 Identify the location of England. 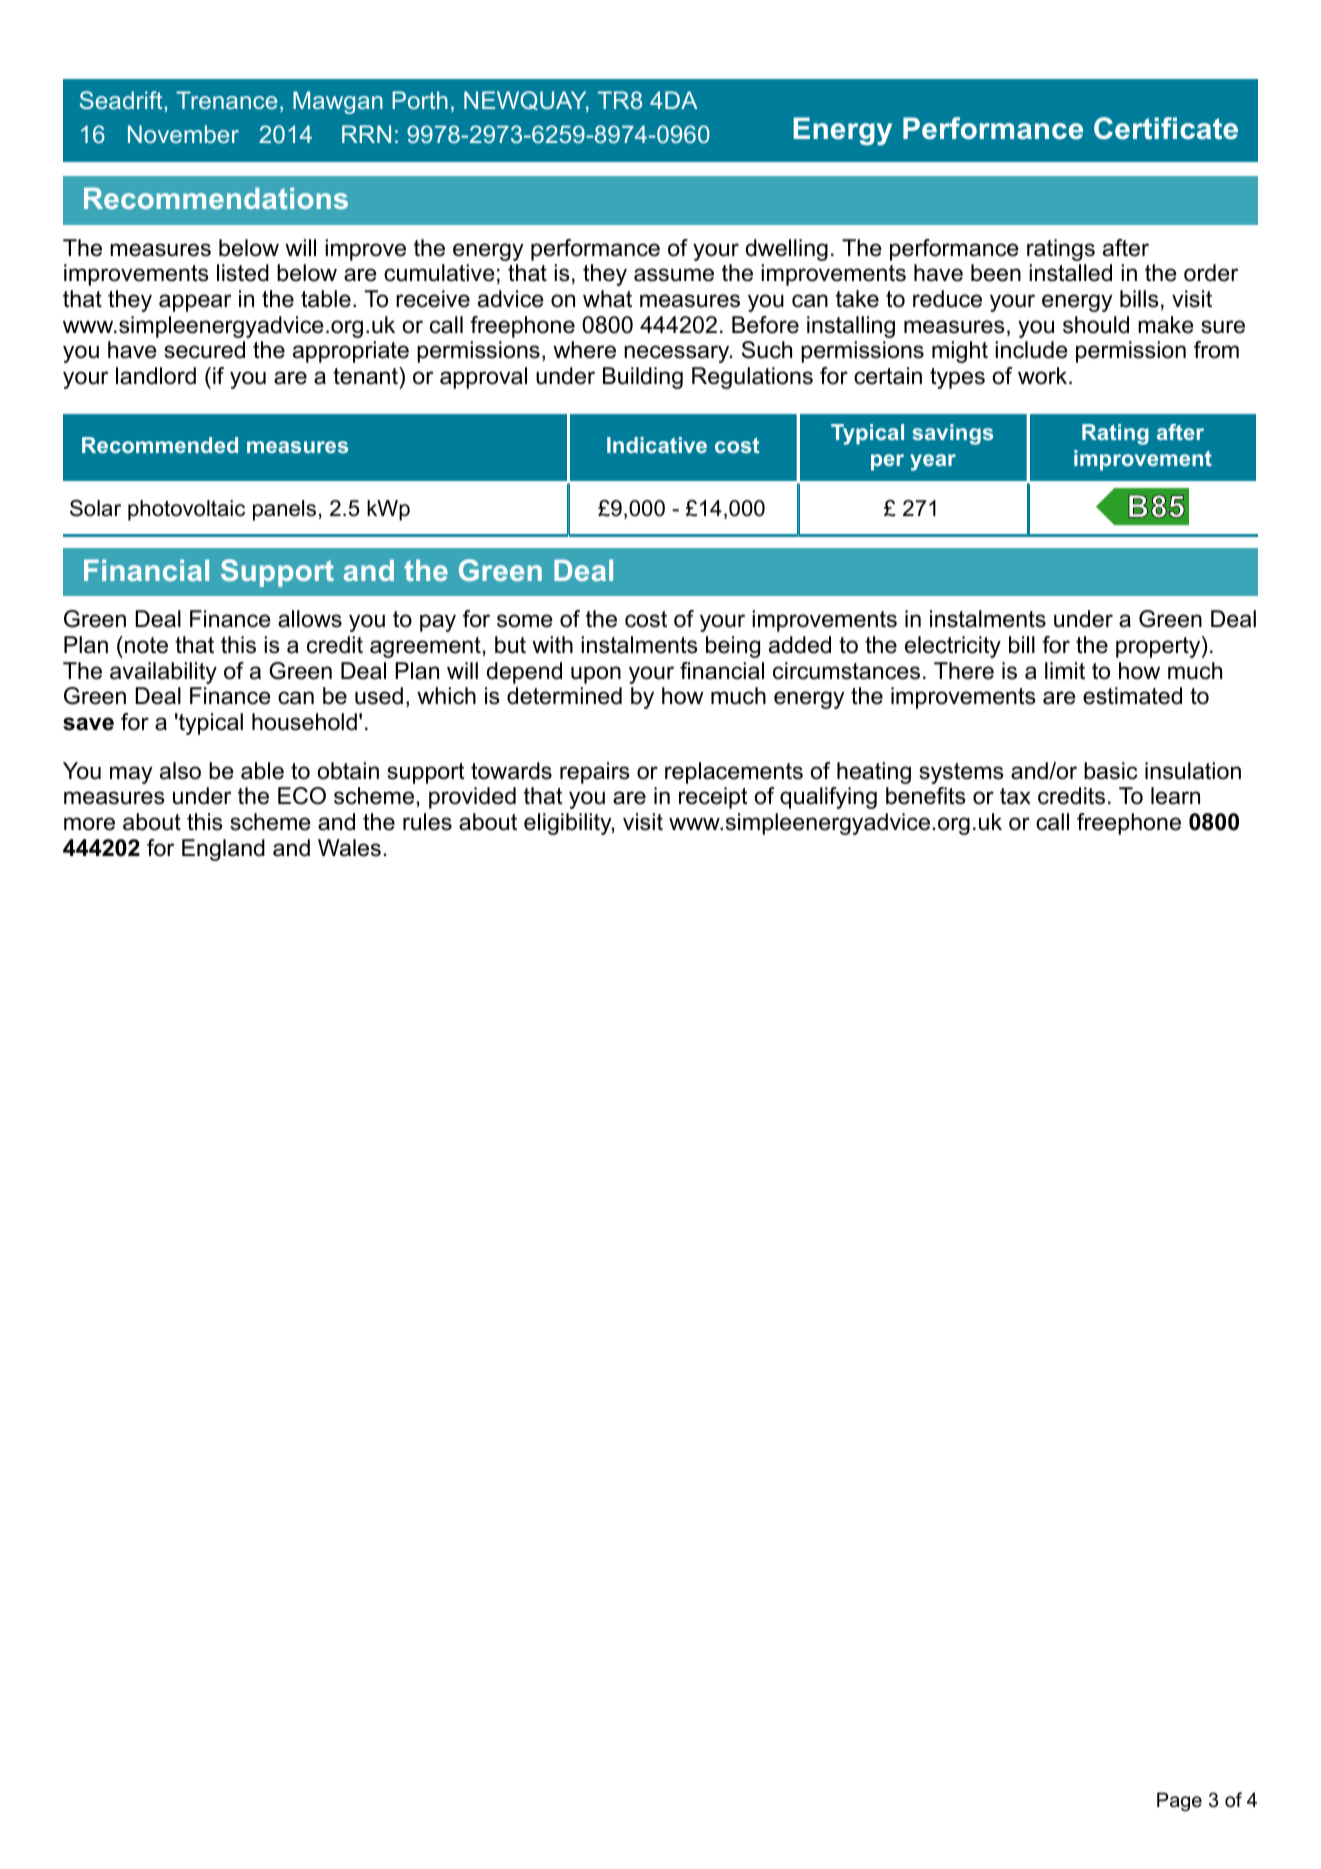
(223, 850).
